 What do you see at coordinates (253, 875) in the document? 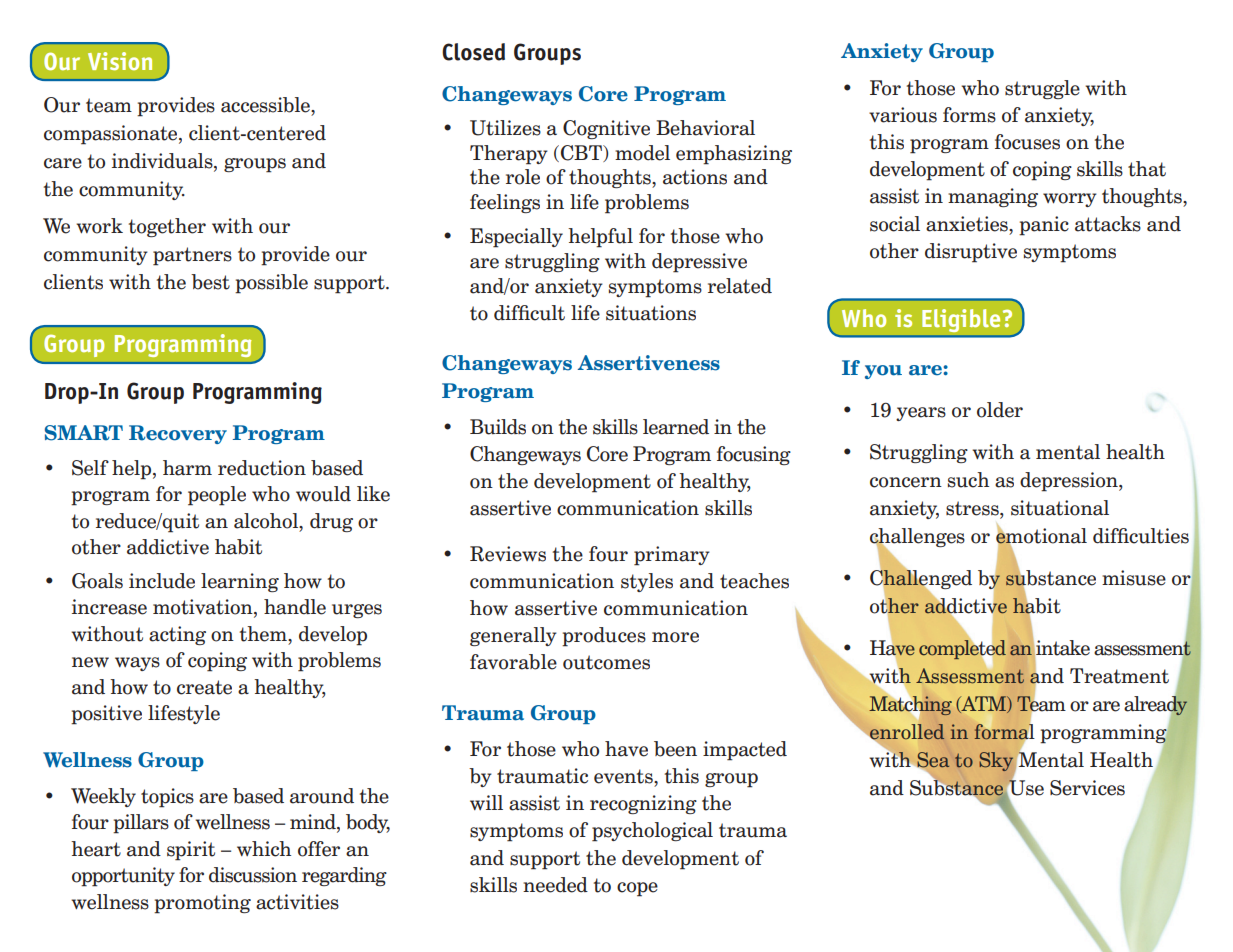
I see `discussion` at bounding box center [253, 875].
